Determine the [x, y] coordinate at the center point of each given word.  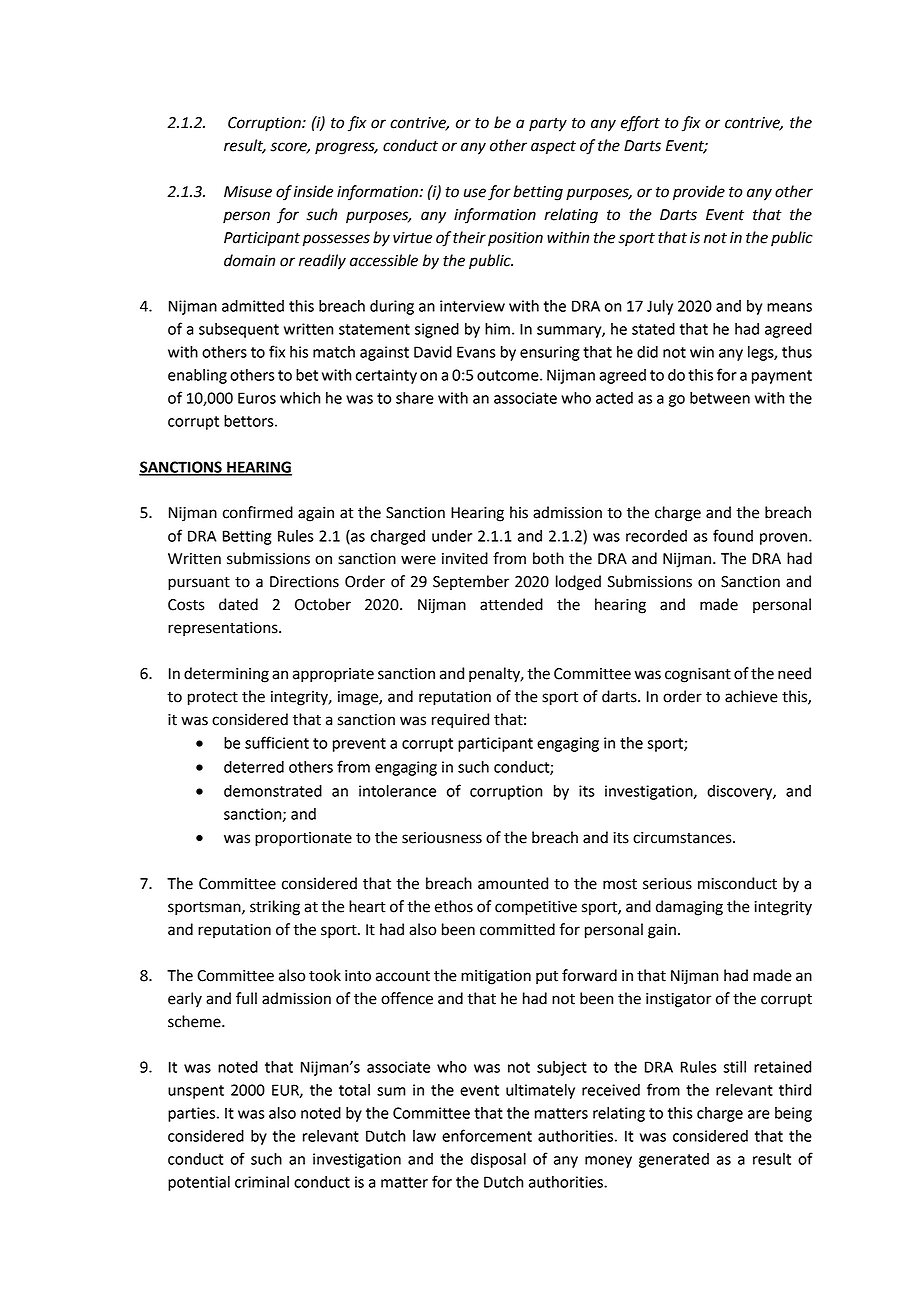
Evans [476, 352]
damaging [689, 908]
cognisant [698, 675]
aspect [553, 147]
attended [511, 604]
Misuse [248, 192]
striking [275, 908]
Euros [257, 398]
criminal [262, 1182]
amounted [513, 883]
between [720, 398]
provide [699, 193]
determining [226, 675]
